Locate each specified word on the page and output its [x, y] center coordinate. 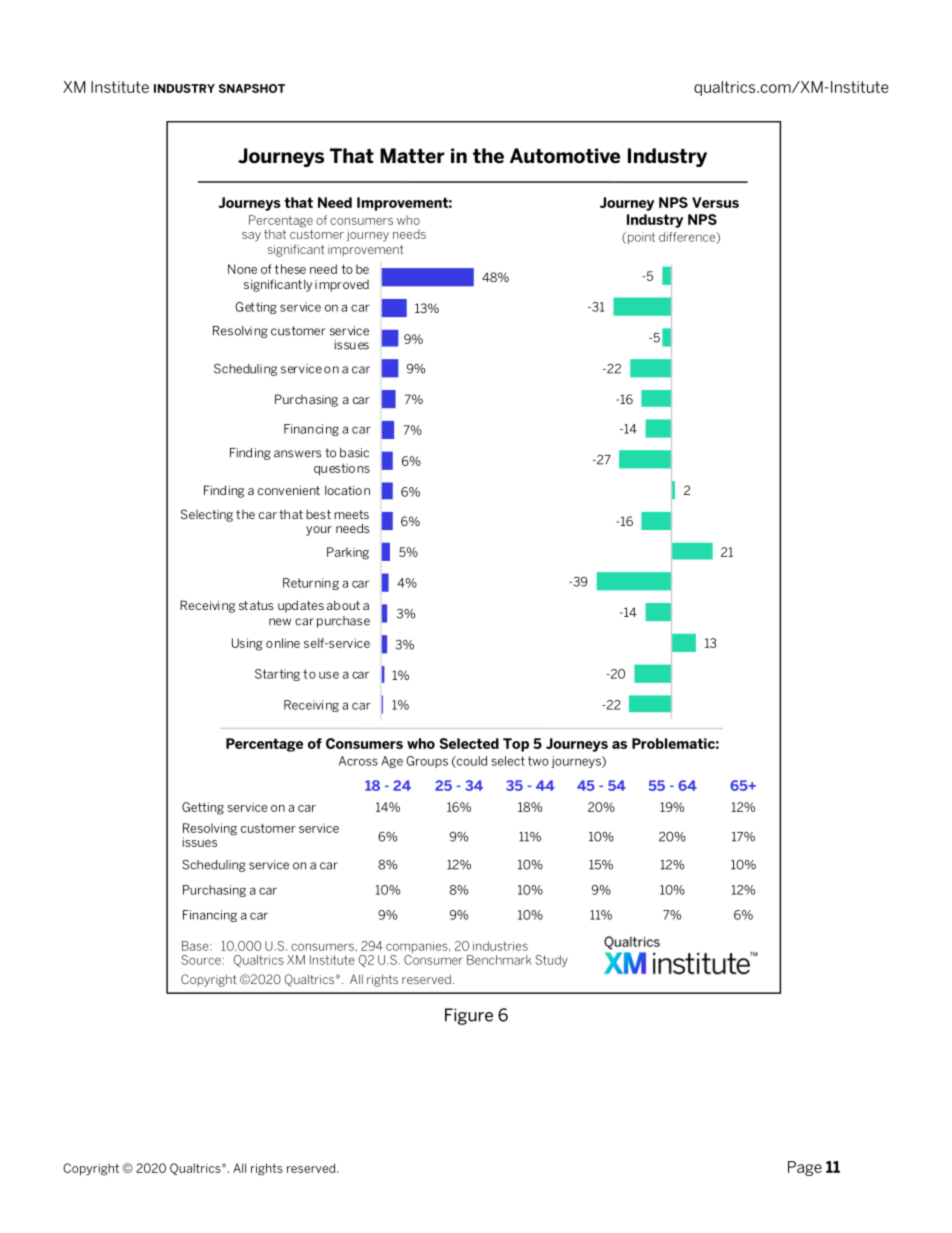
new [280, 622]
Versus [715, 202]
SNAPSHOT [252, 88]
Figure [469, 1016]
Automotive [565, 156]
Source [202, 960]
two [538, 761]
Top [516, 745]
